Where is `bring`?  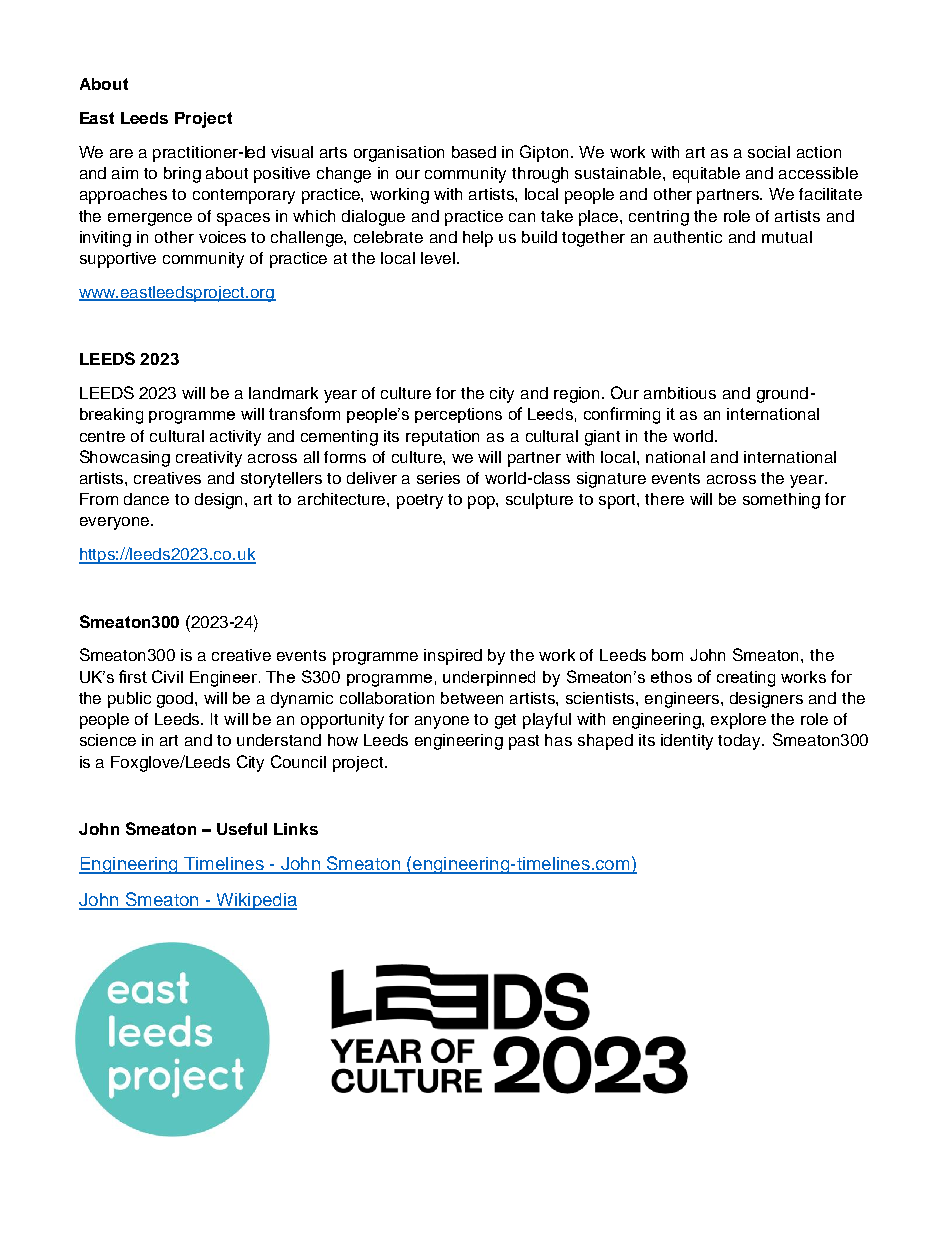 bring is located at coordinates (182, 175).
